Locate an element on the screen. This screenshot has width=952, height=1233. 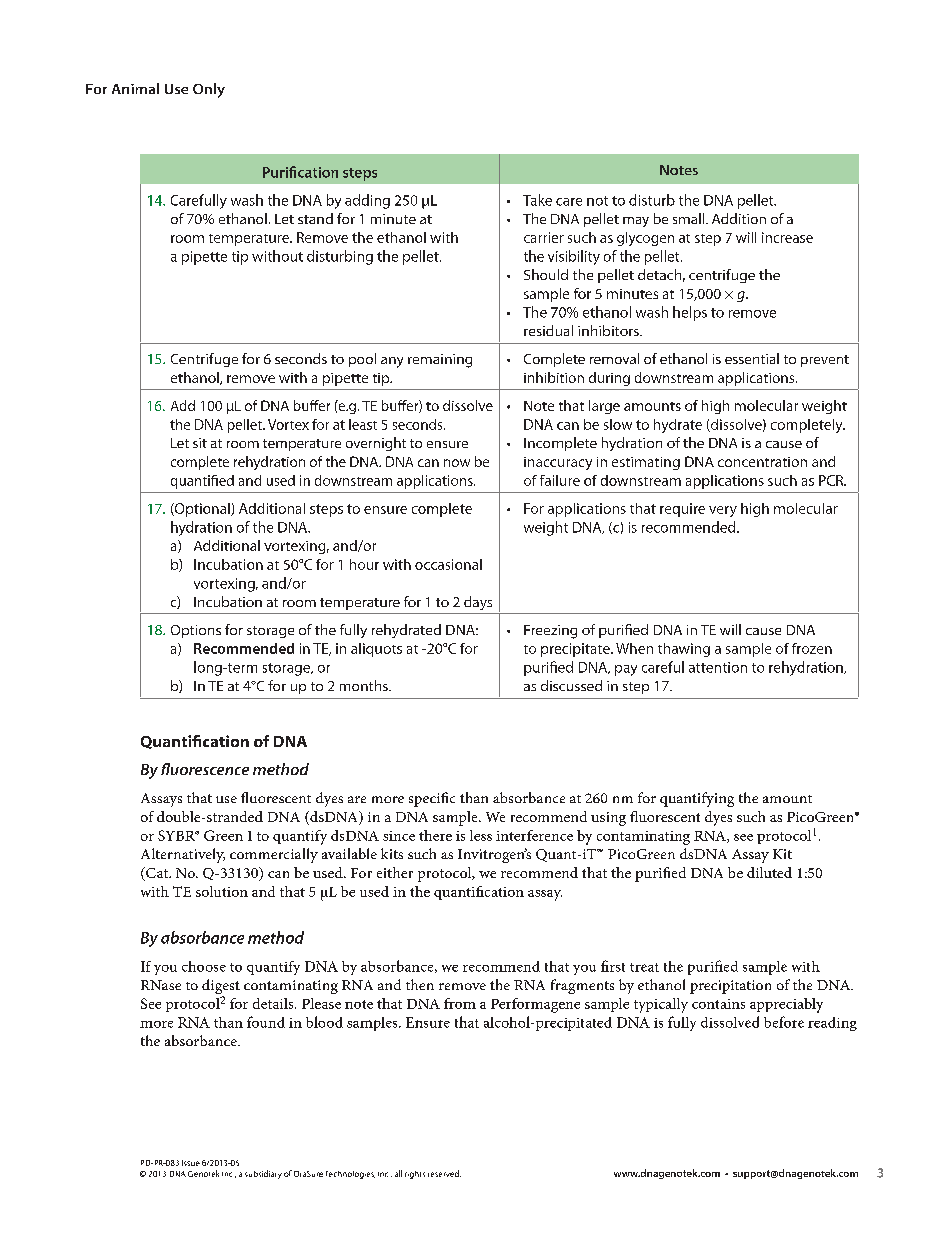
reserved is located at coordinates (444, 1173).
